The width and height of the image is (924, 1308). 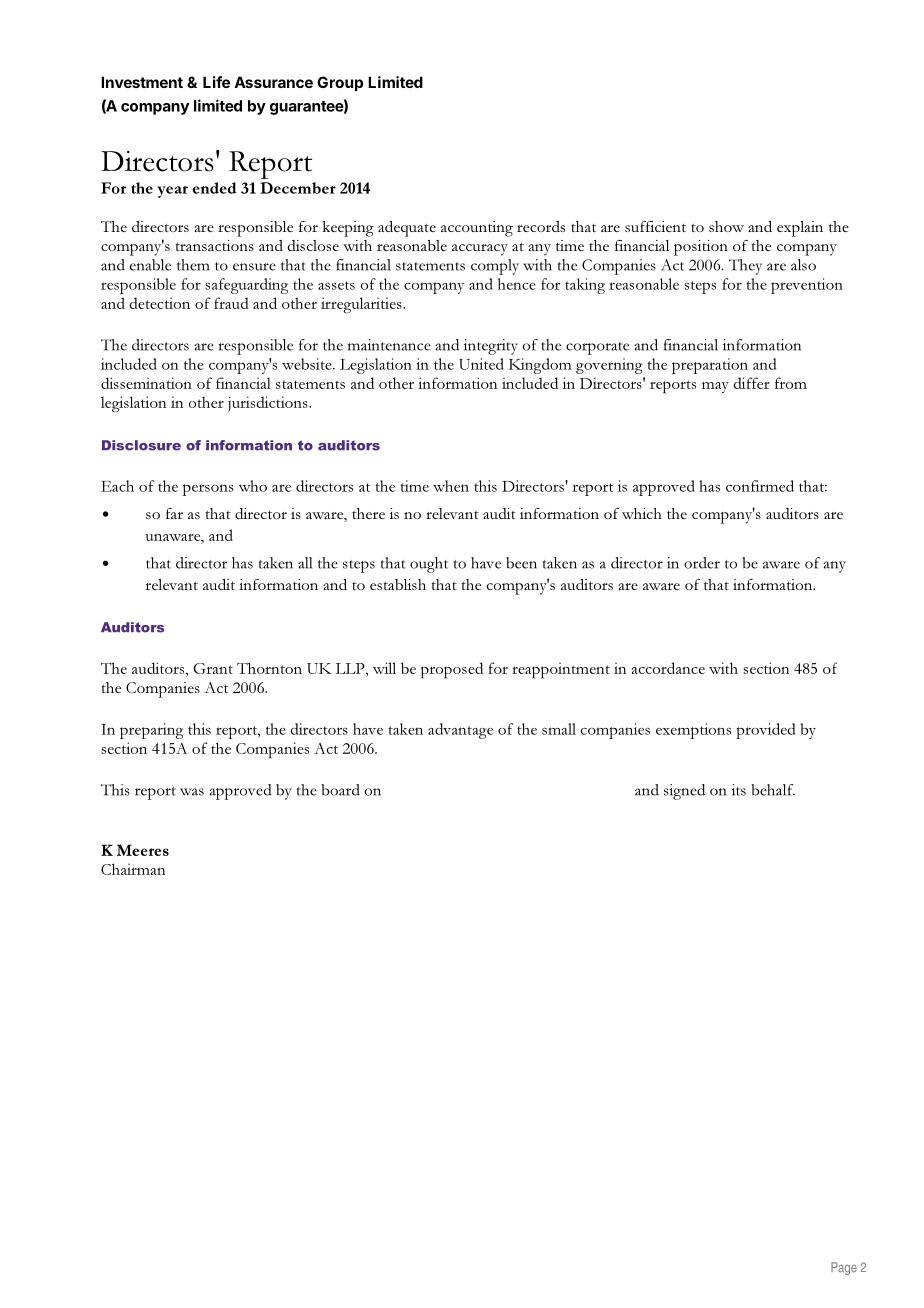 What do you see at coordinates (133, 869) in the image?
I see `Chairman` at bounding box center [133, 869].
